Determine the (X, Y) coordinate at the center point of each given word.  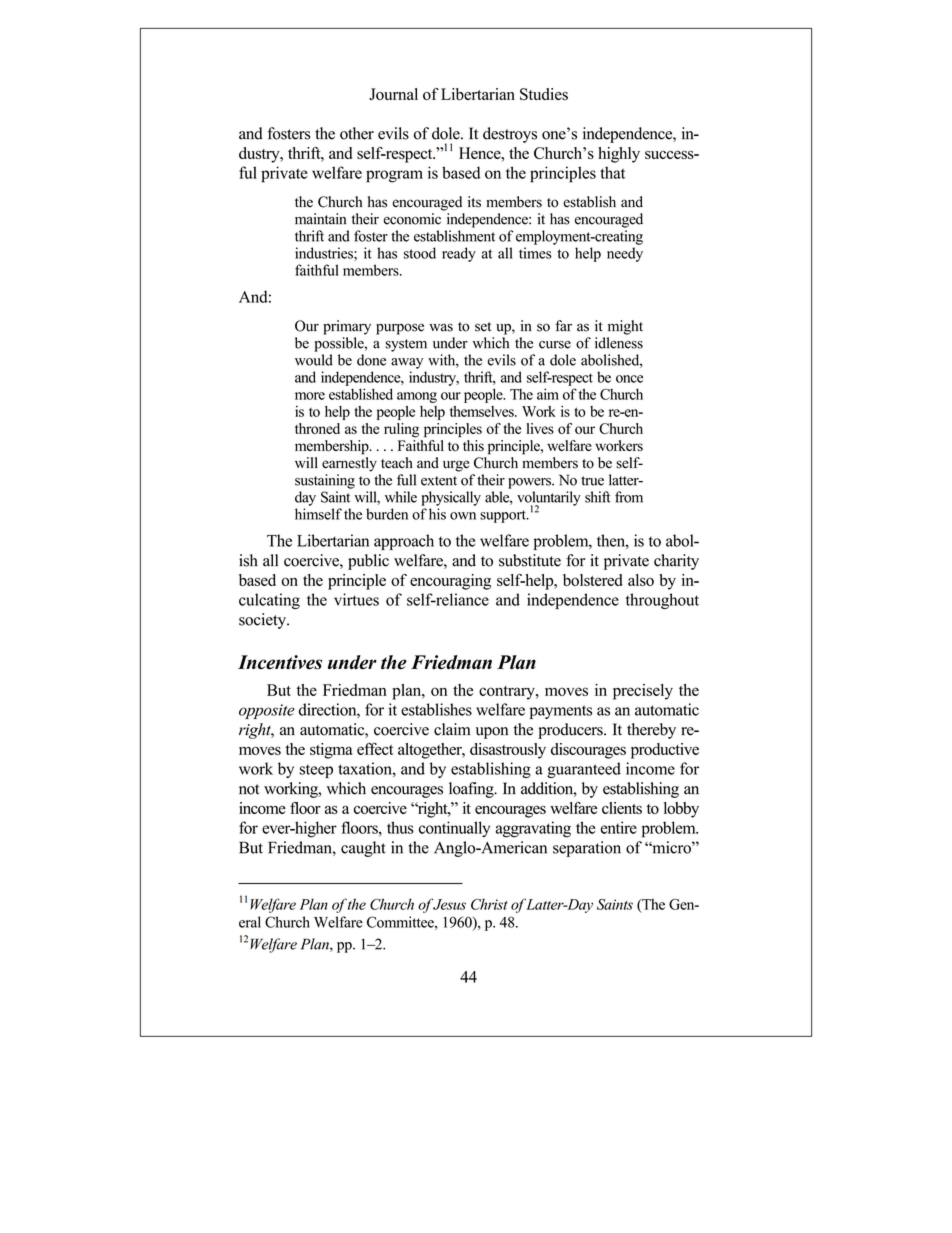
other (357, 133)
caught (363, 849)
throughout (662, 601)
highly (619, 155)
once (629, 379)
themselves (483, 411)
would (314, 360)
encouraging (450, 582)
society (263, 621)
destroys (510, 135)
